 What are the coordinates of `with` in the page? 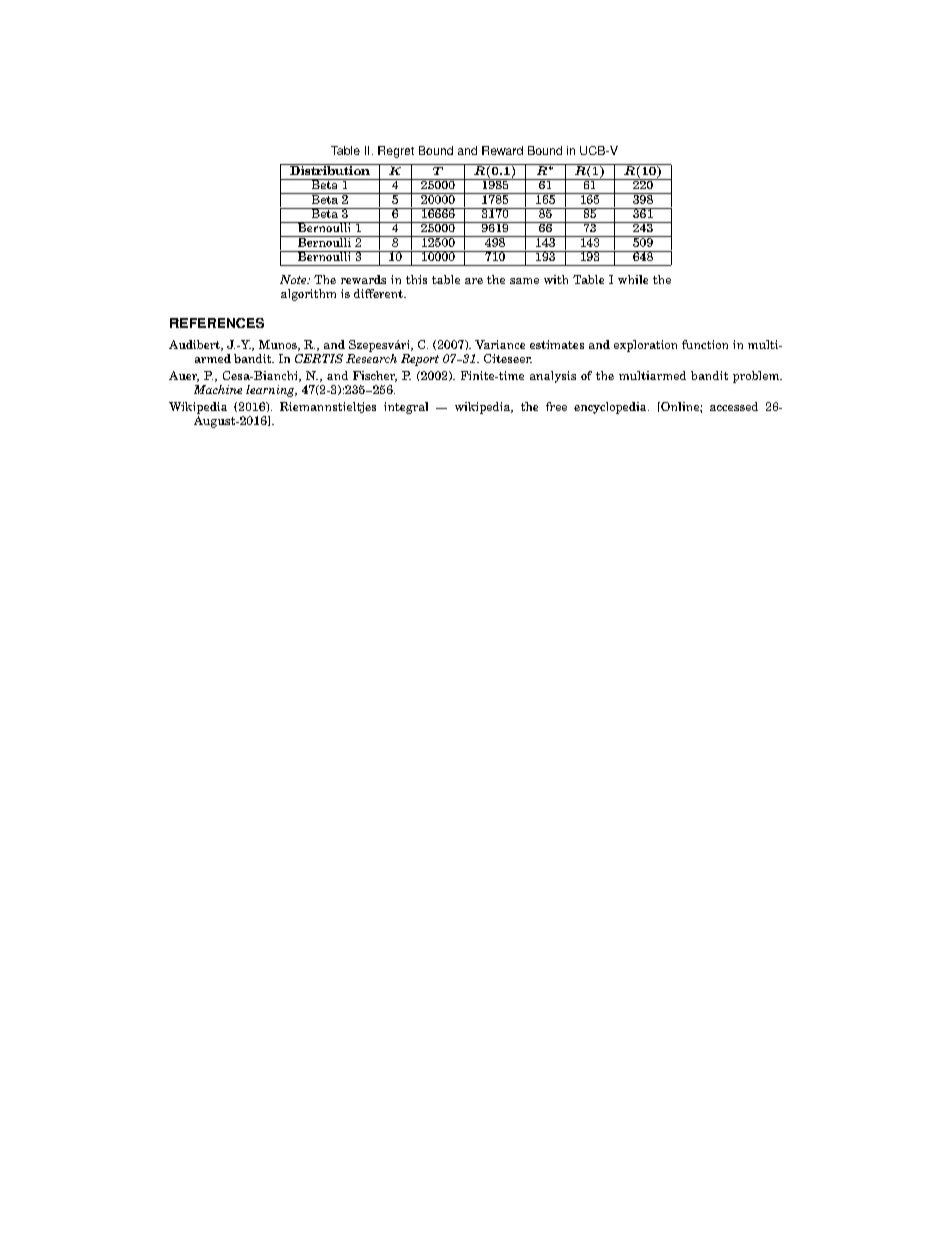 It's located at (556, 279).
